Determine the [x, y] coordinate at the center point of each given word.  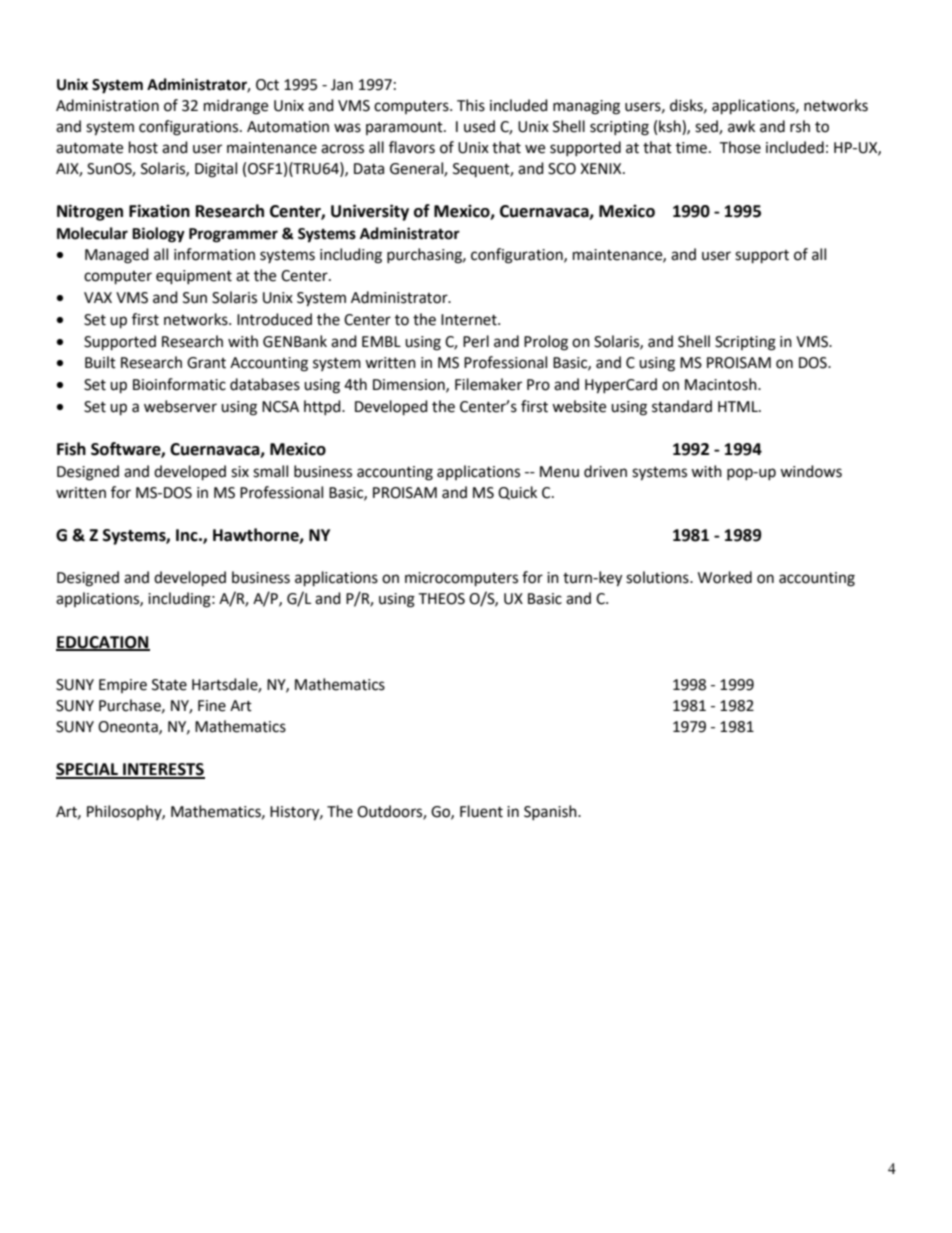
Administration [107, 105]
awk [741, 126]
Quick [517, 493]
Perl [476, 341]
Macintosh [722, 384]
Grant [206, 363]
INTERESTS [163, 770]
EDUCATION [103, 643]
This [471, 105]
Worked [725, 577]
